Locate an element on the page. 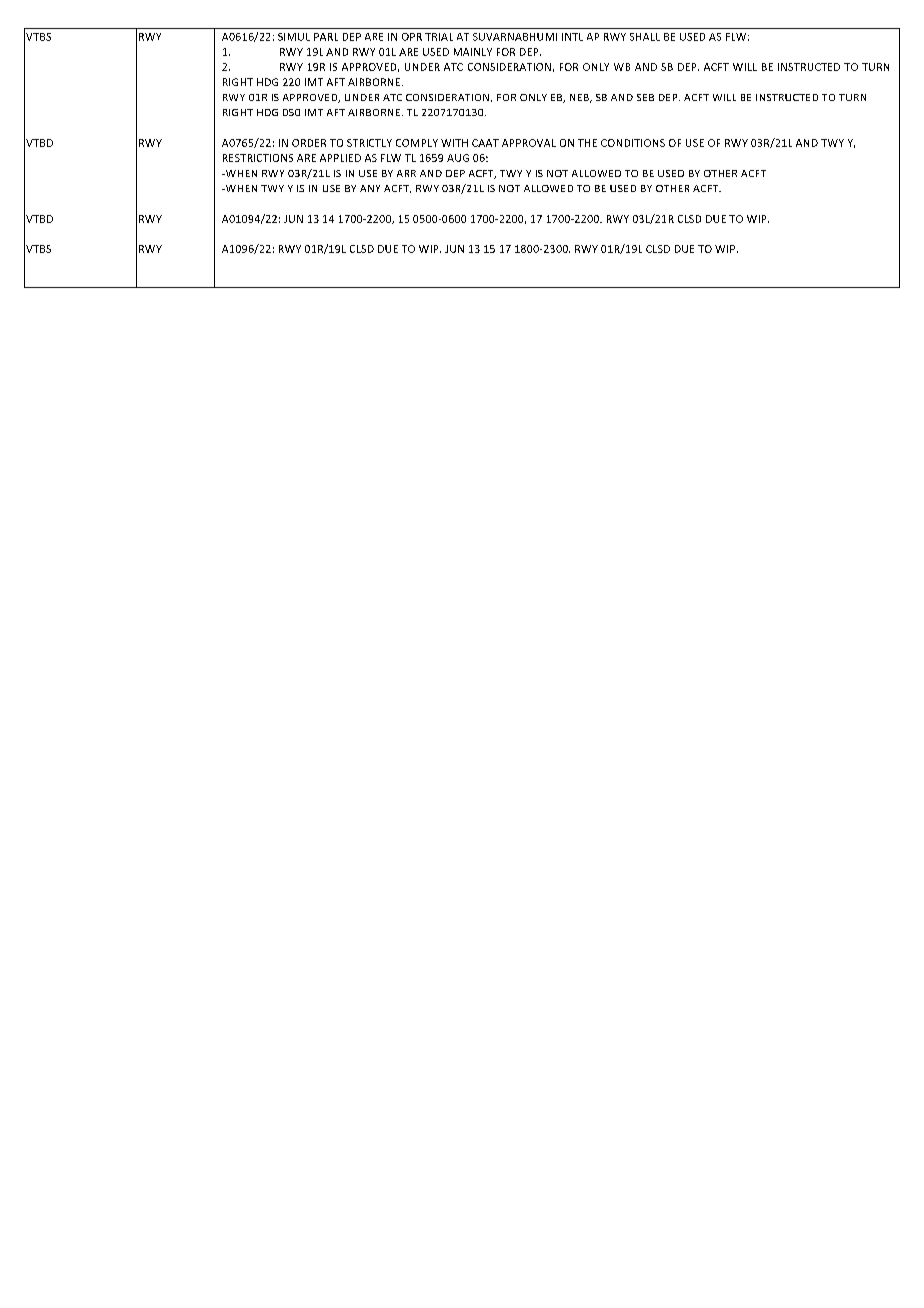 This document has height=1308, width=924. SHALL is located at coordinates (645, 37).
